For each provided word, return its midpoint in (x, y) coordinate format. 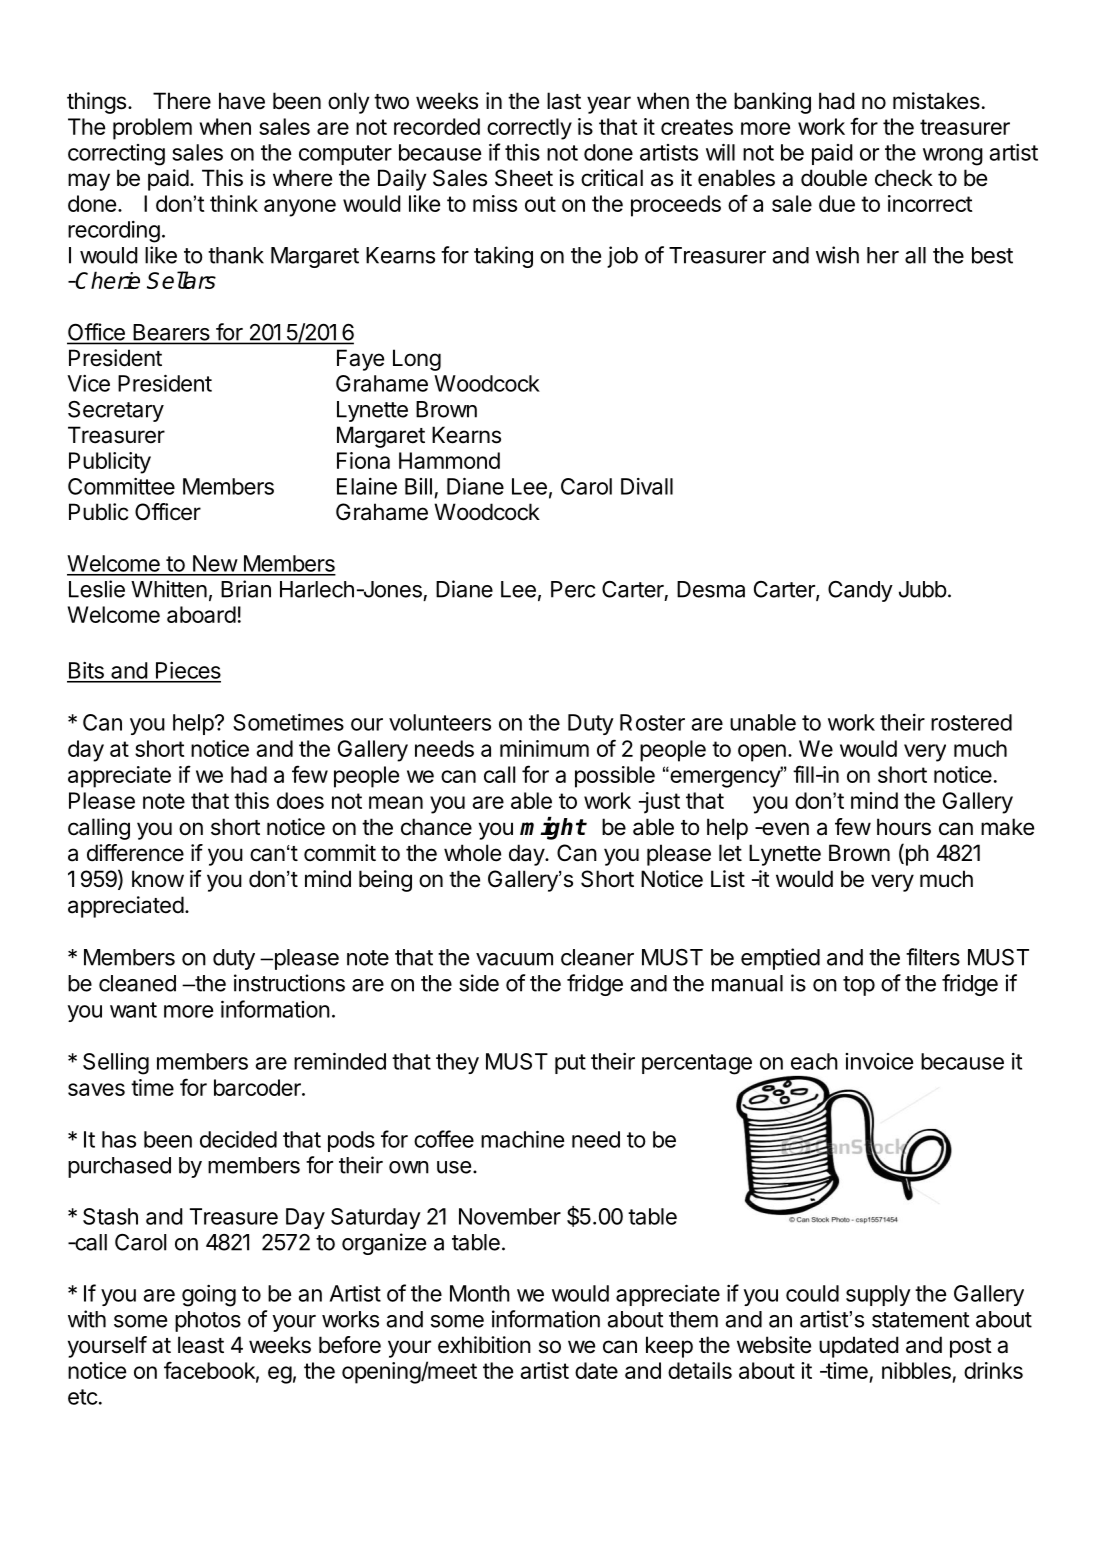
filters (933, 957)
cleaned (137, 983)
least (201, 1345)
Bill (418, 486)
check (904, 178)
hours (904, 827)
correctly (529, 129)
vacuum (514, 959)
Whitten (169, 589)
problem (152, 129)
